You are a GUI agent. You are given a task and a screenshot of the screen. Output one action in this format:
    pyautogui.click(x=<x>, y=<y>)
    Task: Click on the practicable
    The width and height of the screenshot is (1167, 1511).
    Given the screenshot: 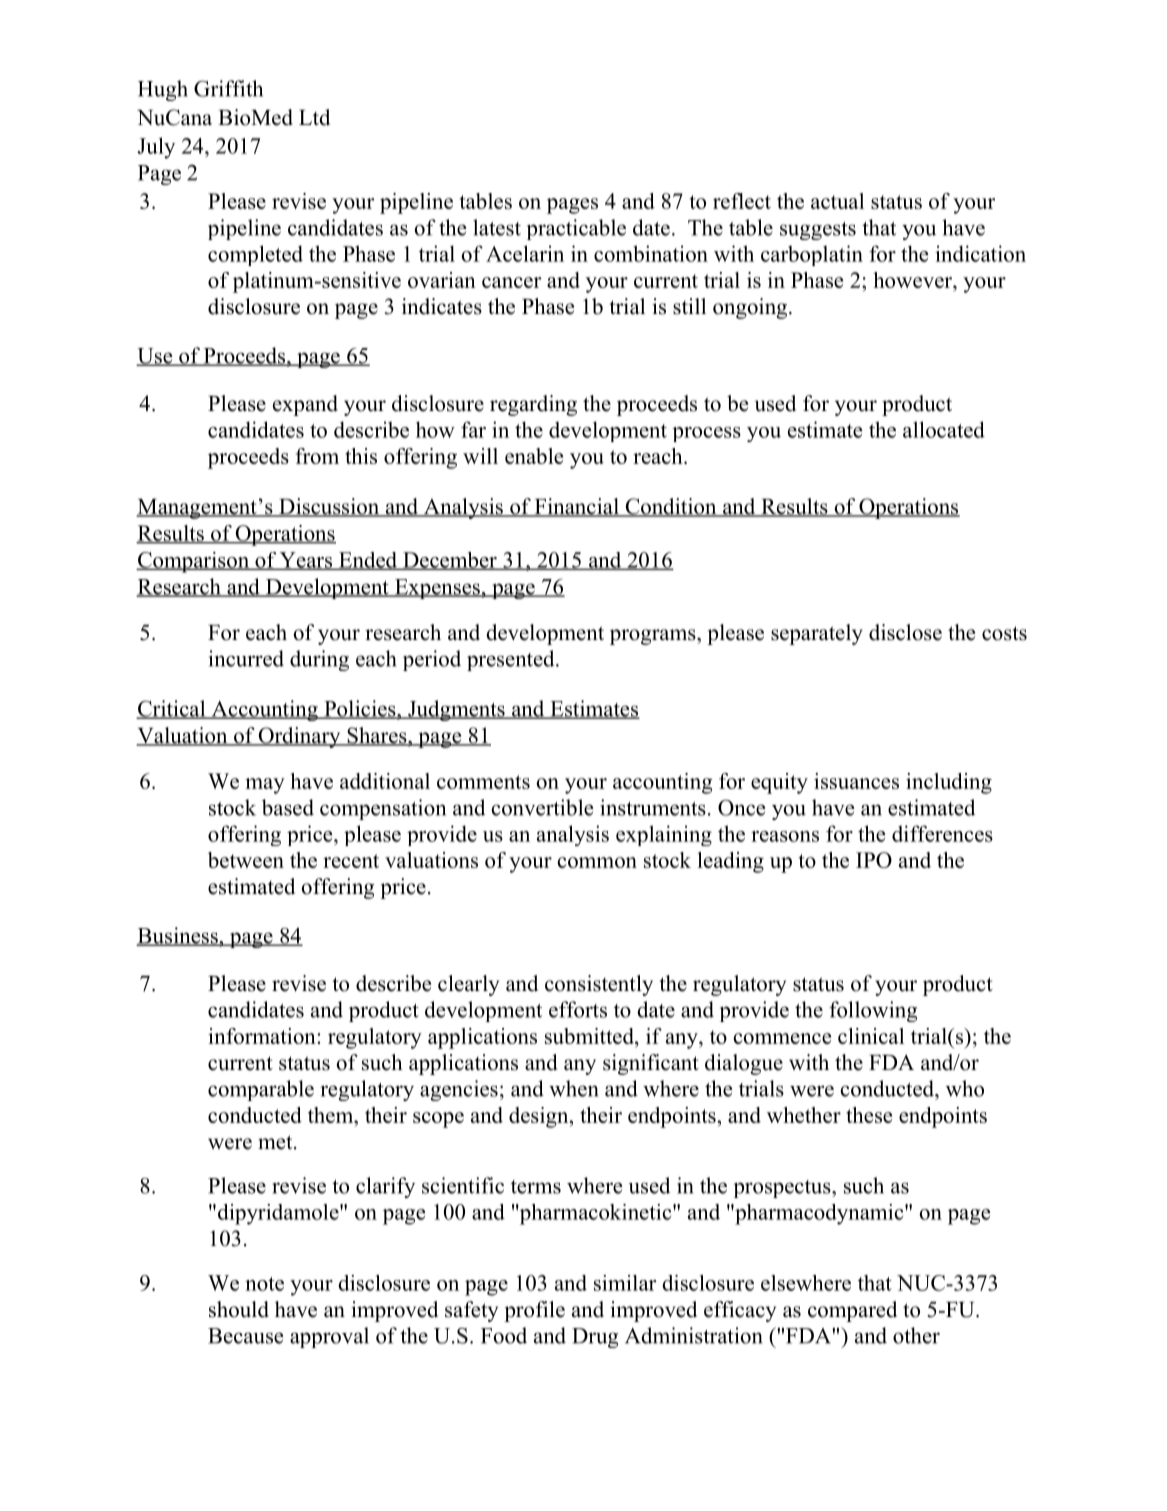 What is the action you would take?
    pyautogui.click(x=576, y=229)
